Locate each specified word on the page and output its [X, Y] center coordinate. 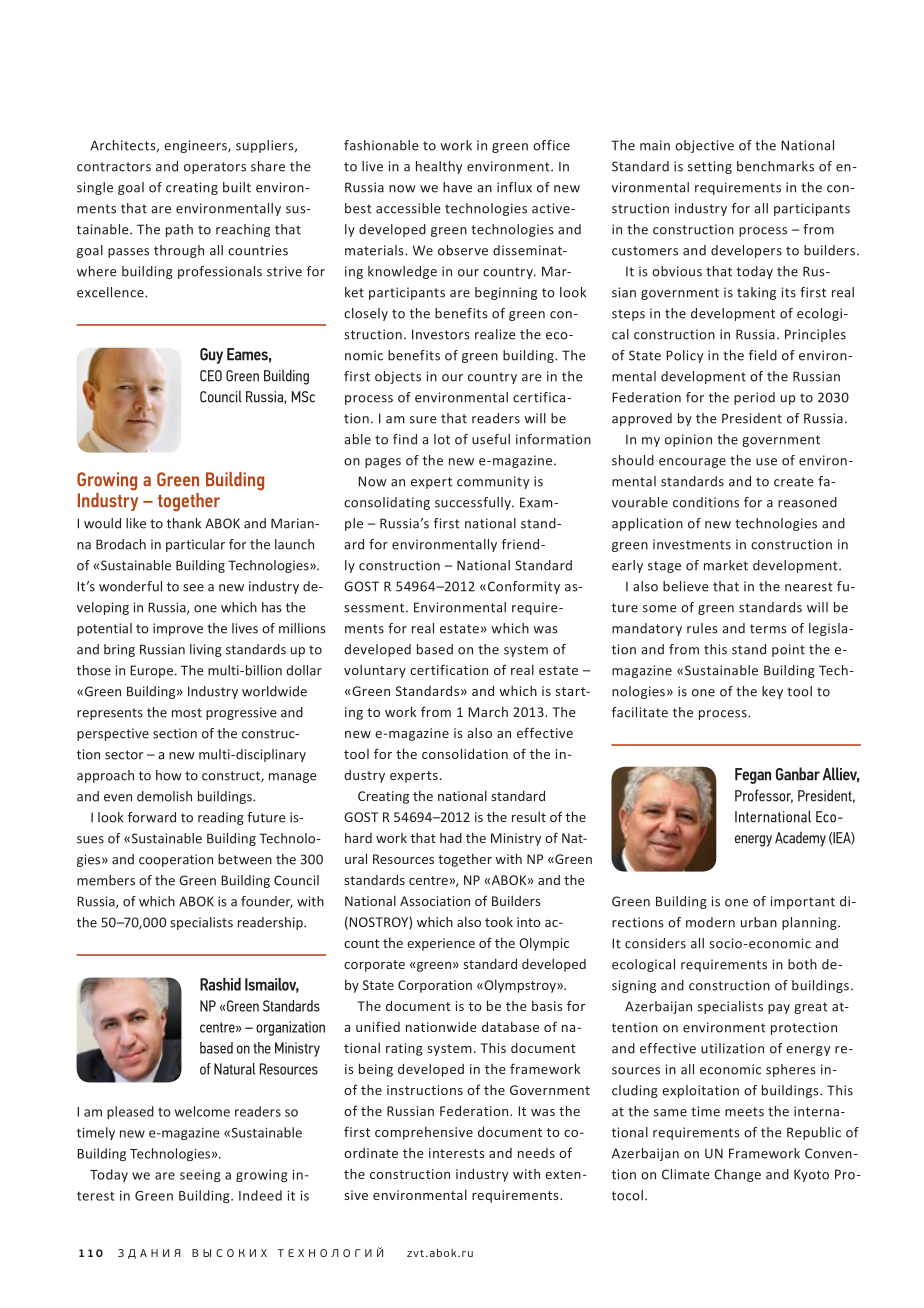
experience [441, 944]
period [754, 398]
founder [267, 902]
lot [442, 439]
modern [710, 922]
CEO [211, 376]
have [457, 187]
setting [710, 167]
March [488, 711]
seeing [200, 1176]
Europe [151, 671]
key [772, 692]
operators [215, 168]
